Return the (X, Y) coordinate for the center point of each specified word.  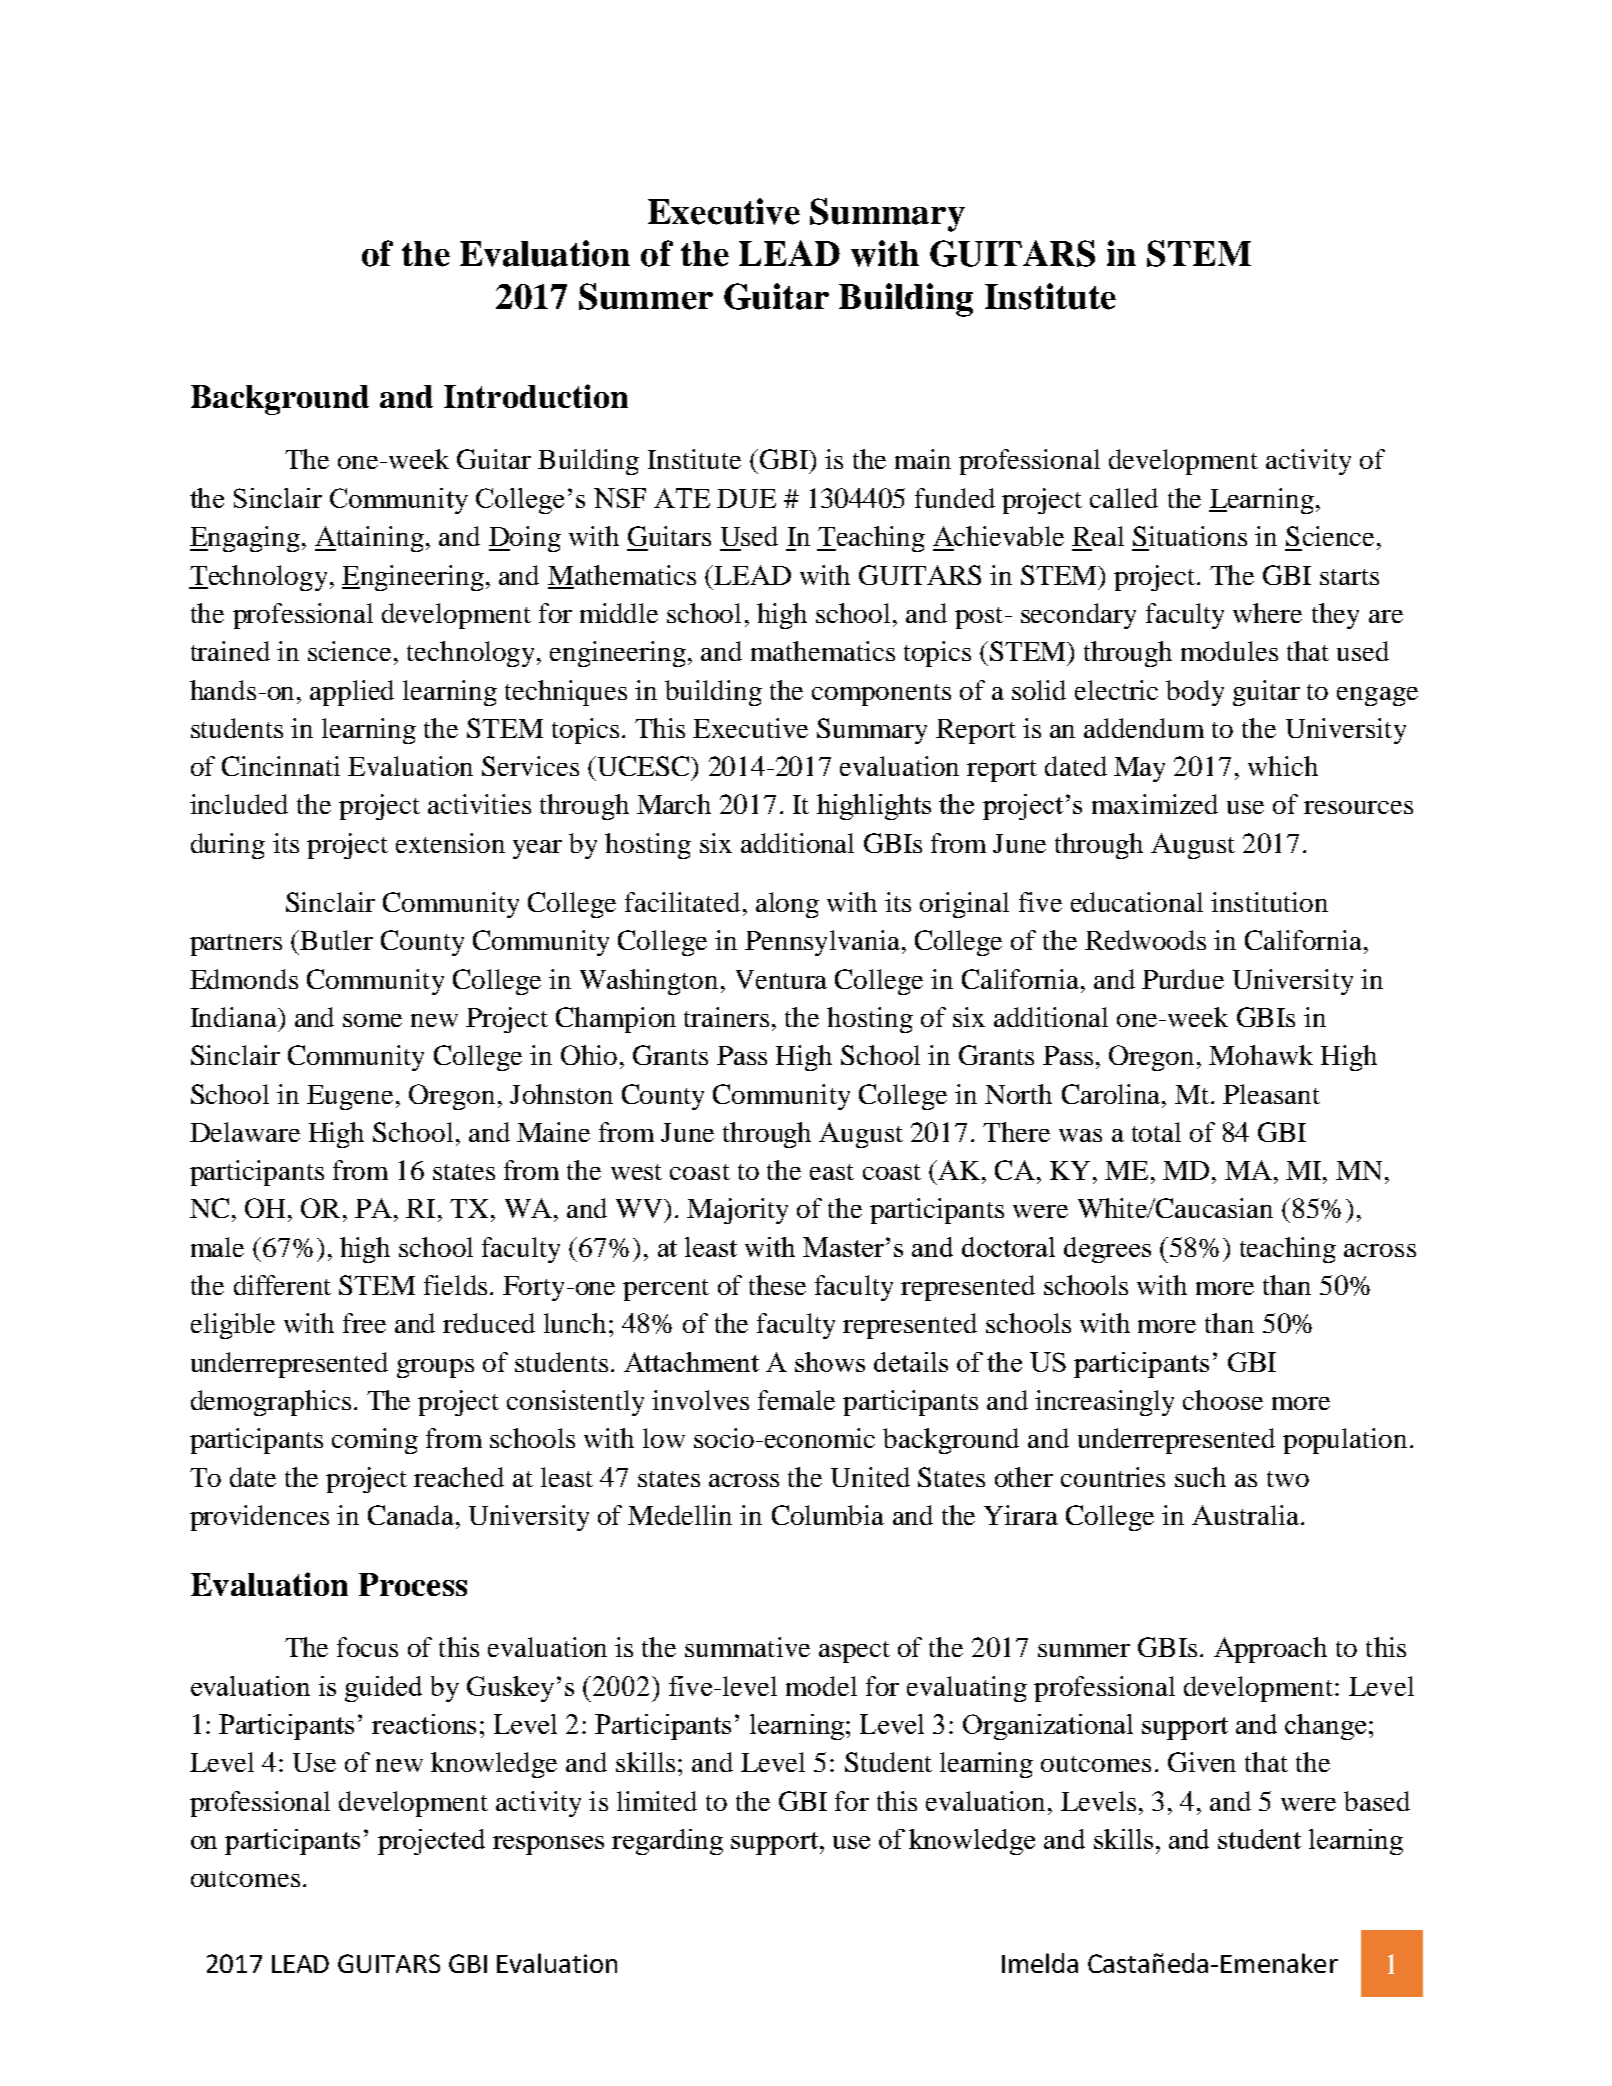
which (1283, 766)
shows (830, 1362)
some (372, 1020)
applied (352, 693)
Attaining (371, 539)
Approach (1270, 1650)
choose (1223, 1400)
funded (955, 498)
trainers (726, 1017)
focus (367, 1647)
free (364, 1323)
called (1124, 498)
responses (548, 1845)
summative (747, 1647)
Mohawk (1261, 1055)
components (881, 695)
